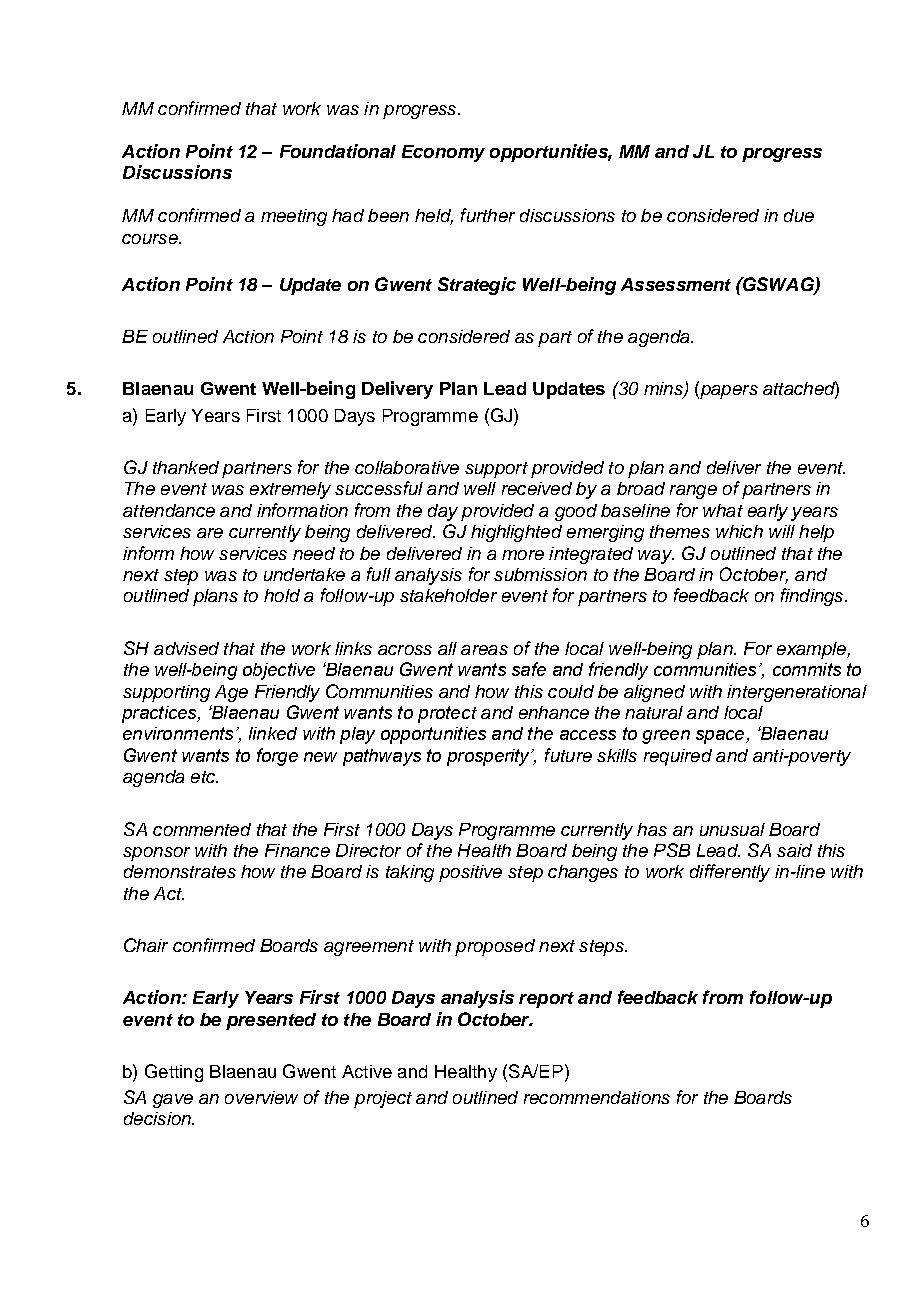  I want to click on thanked, so click(186, 467).
